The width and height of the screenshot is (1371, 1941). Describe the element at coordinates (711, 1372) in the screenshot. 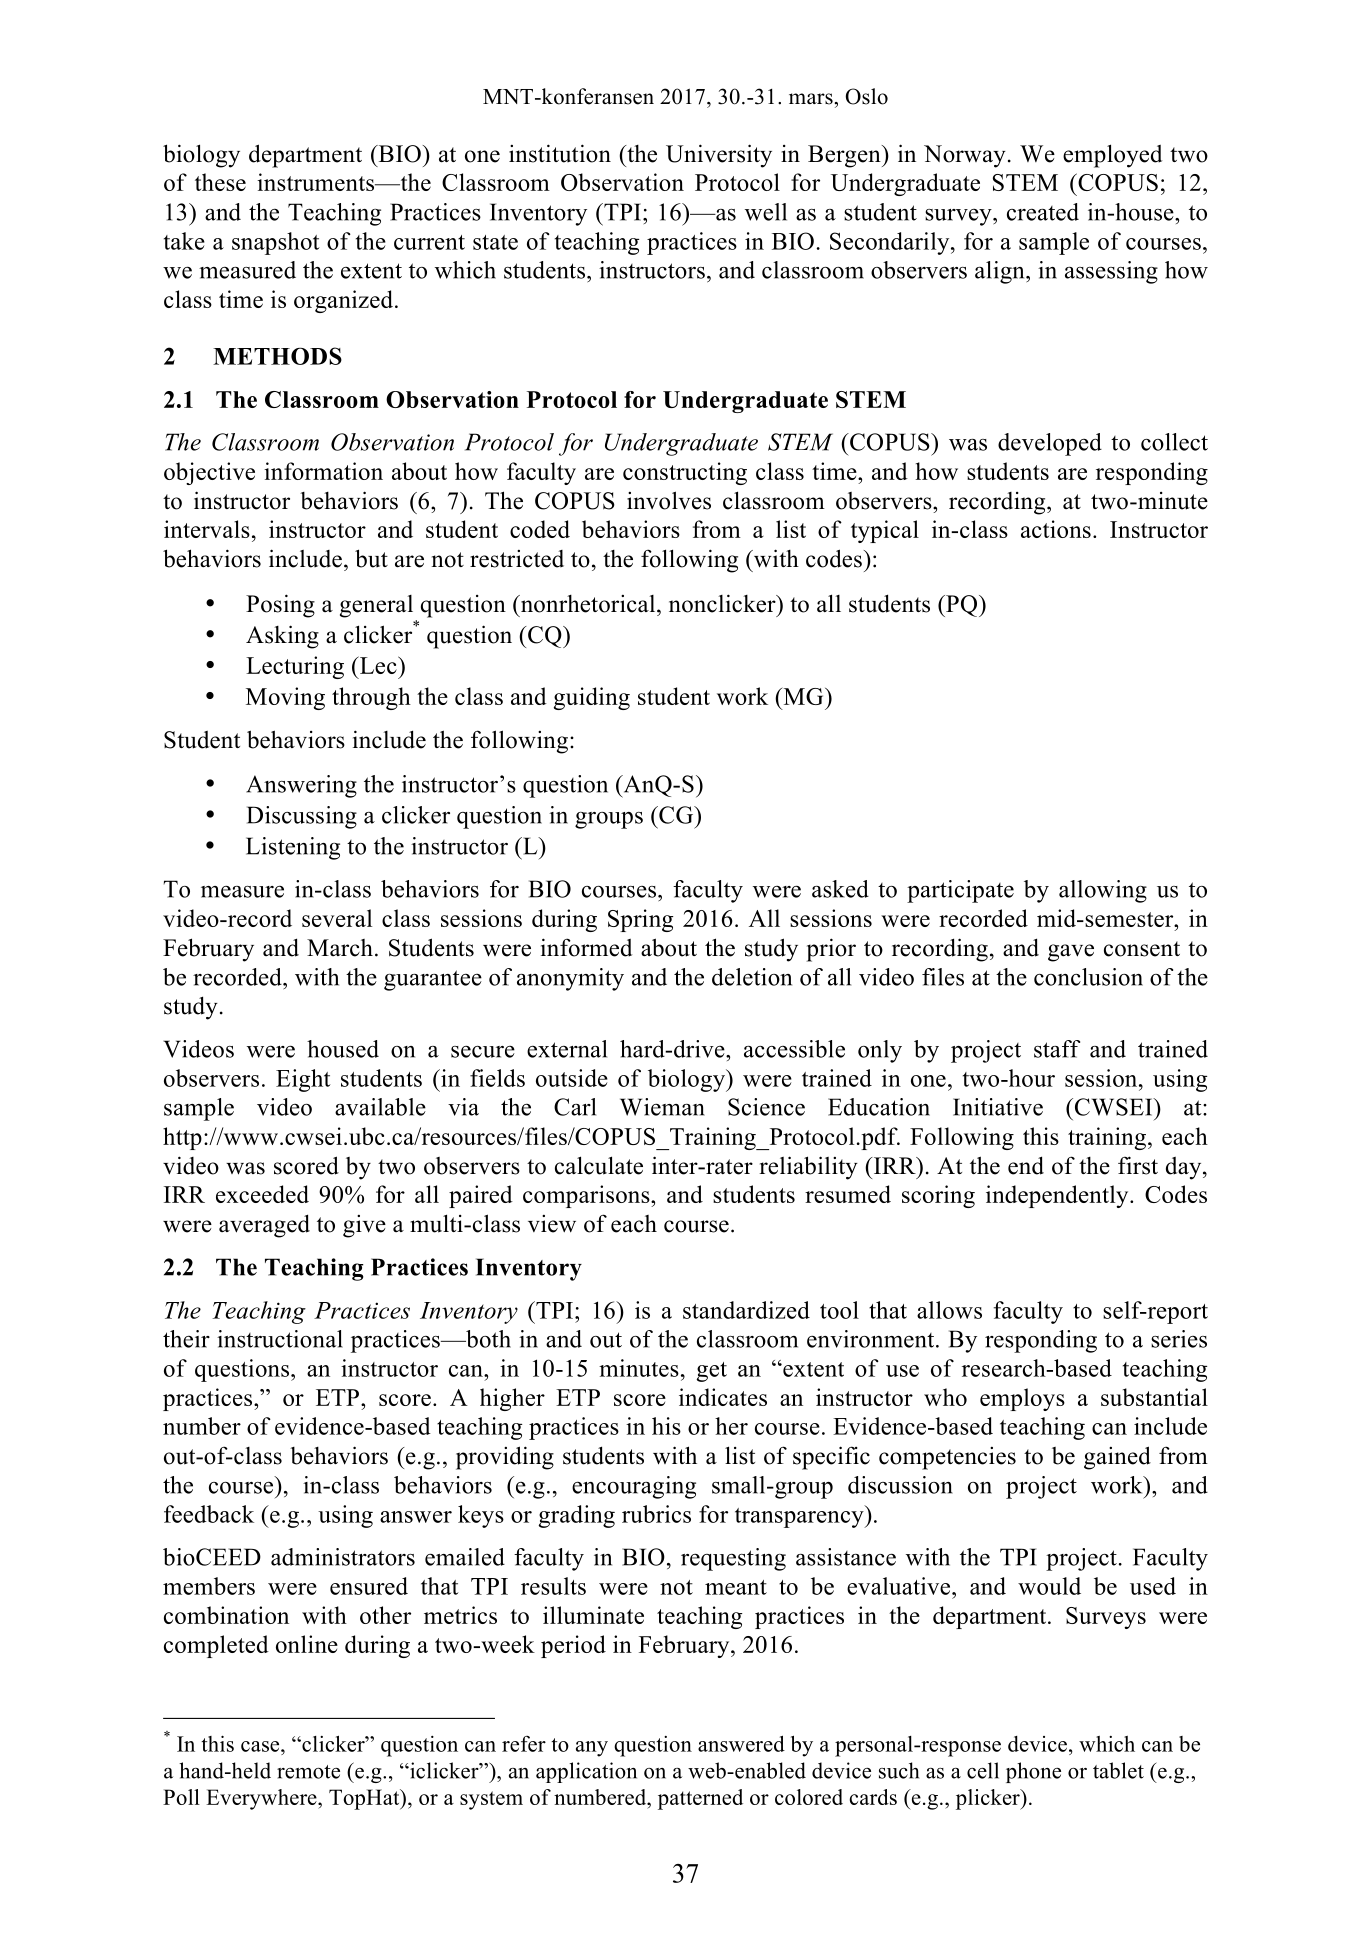

I see `get` at that location.
